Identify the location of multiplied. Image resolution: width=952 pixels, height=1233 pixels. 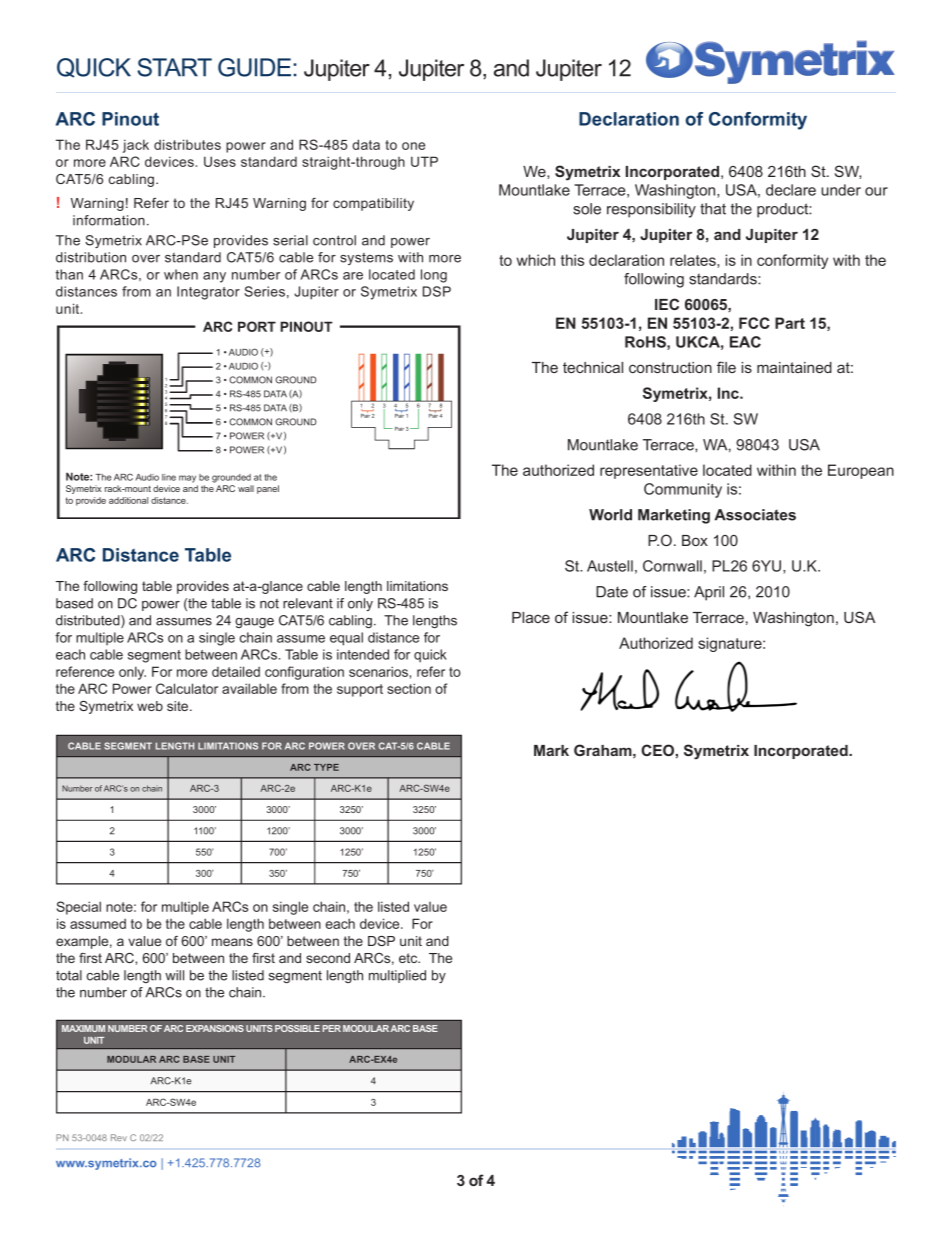
(397, 976).
